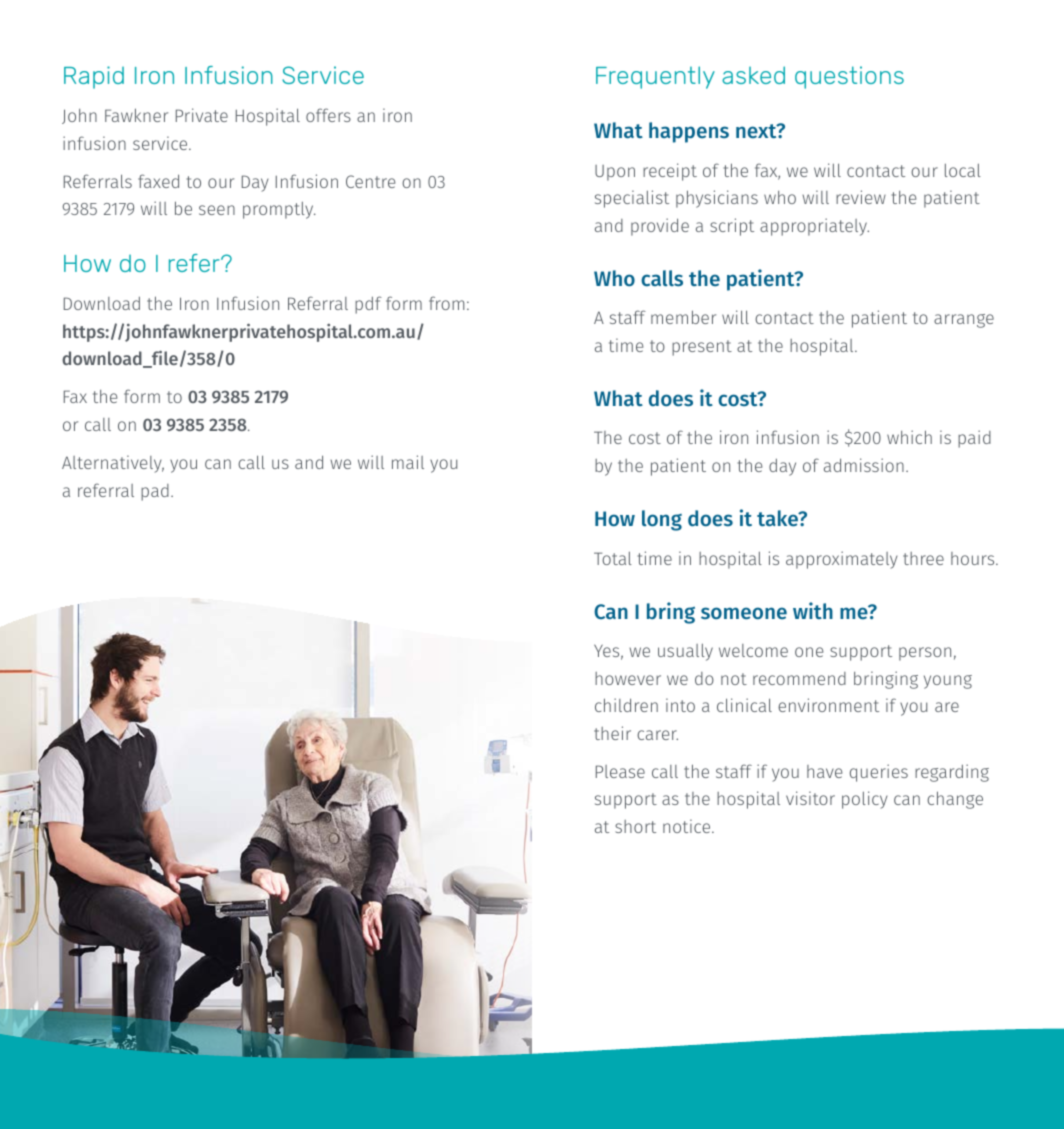  I want to click on questions, so click(849, 77).
